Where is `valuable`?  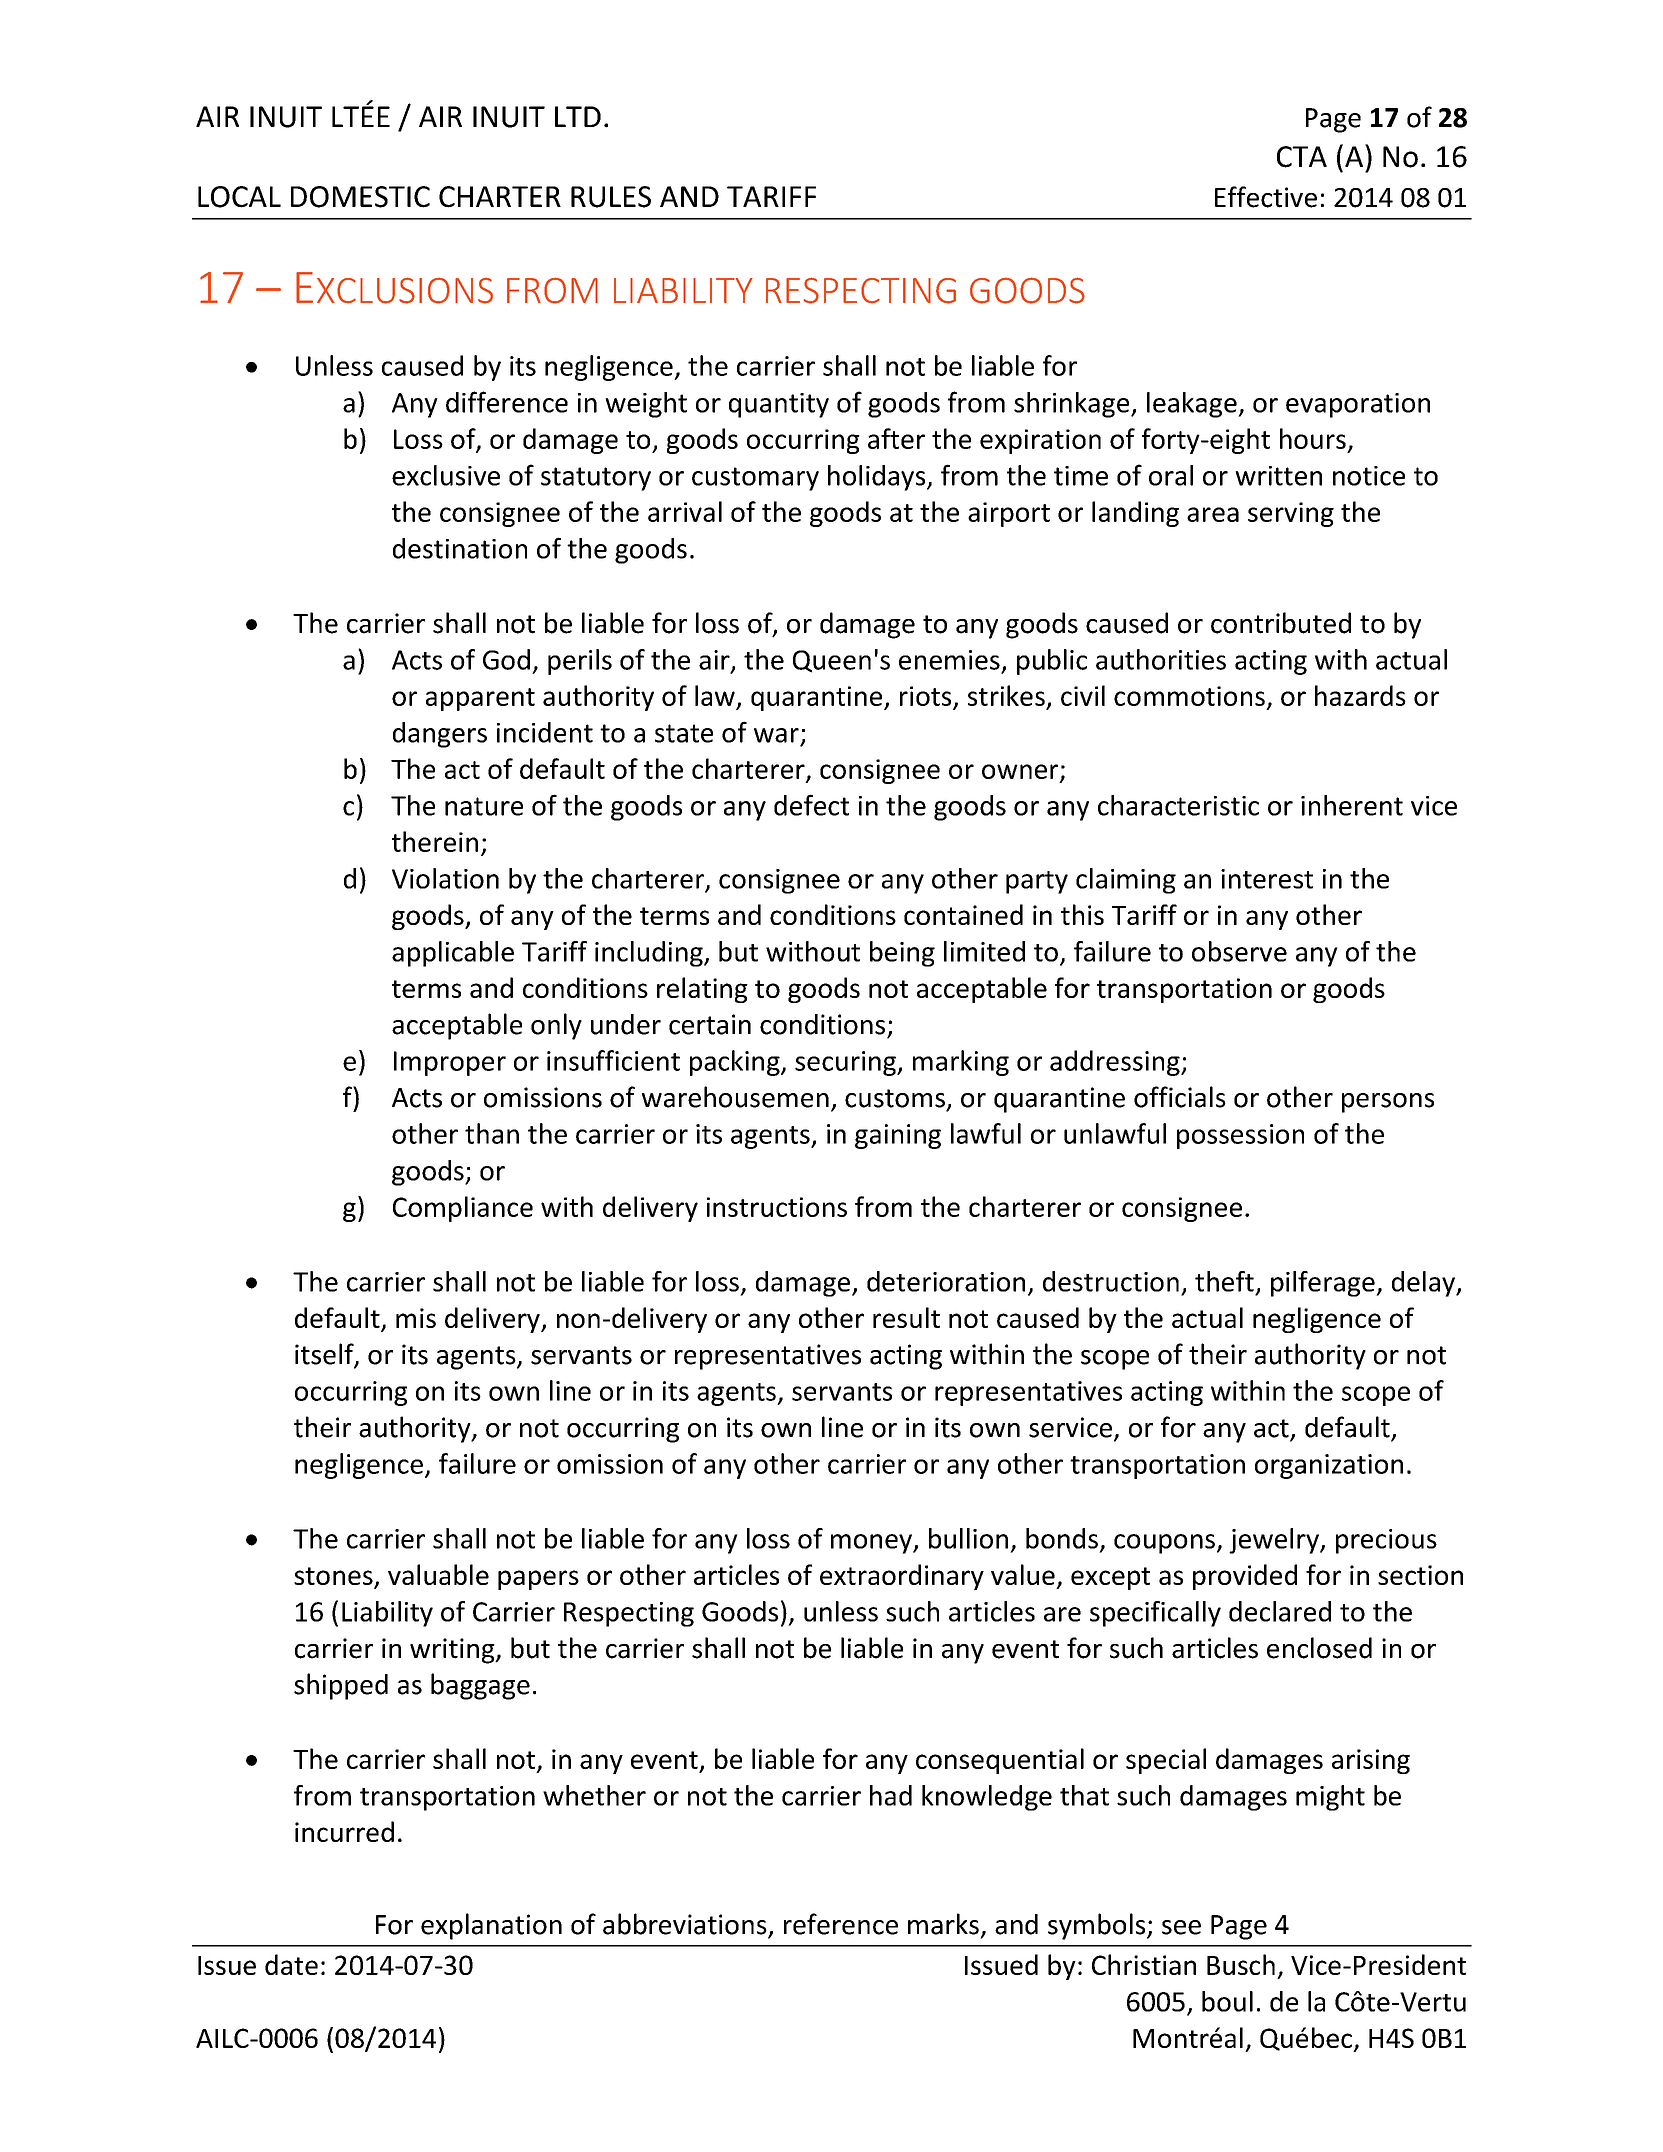
valuable is located at coordinates (438, 1574).
